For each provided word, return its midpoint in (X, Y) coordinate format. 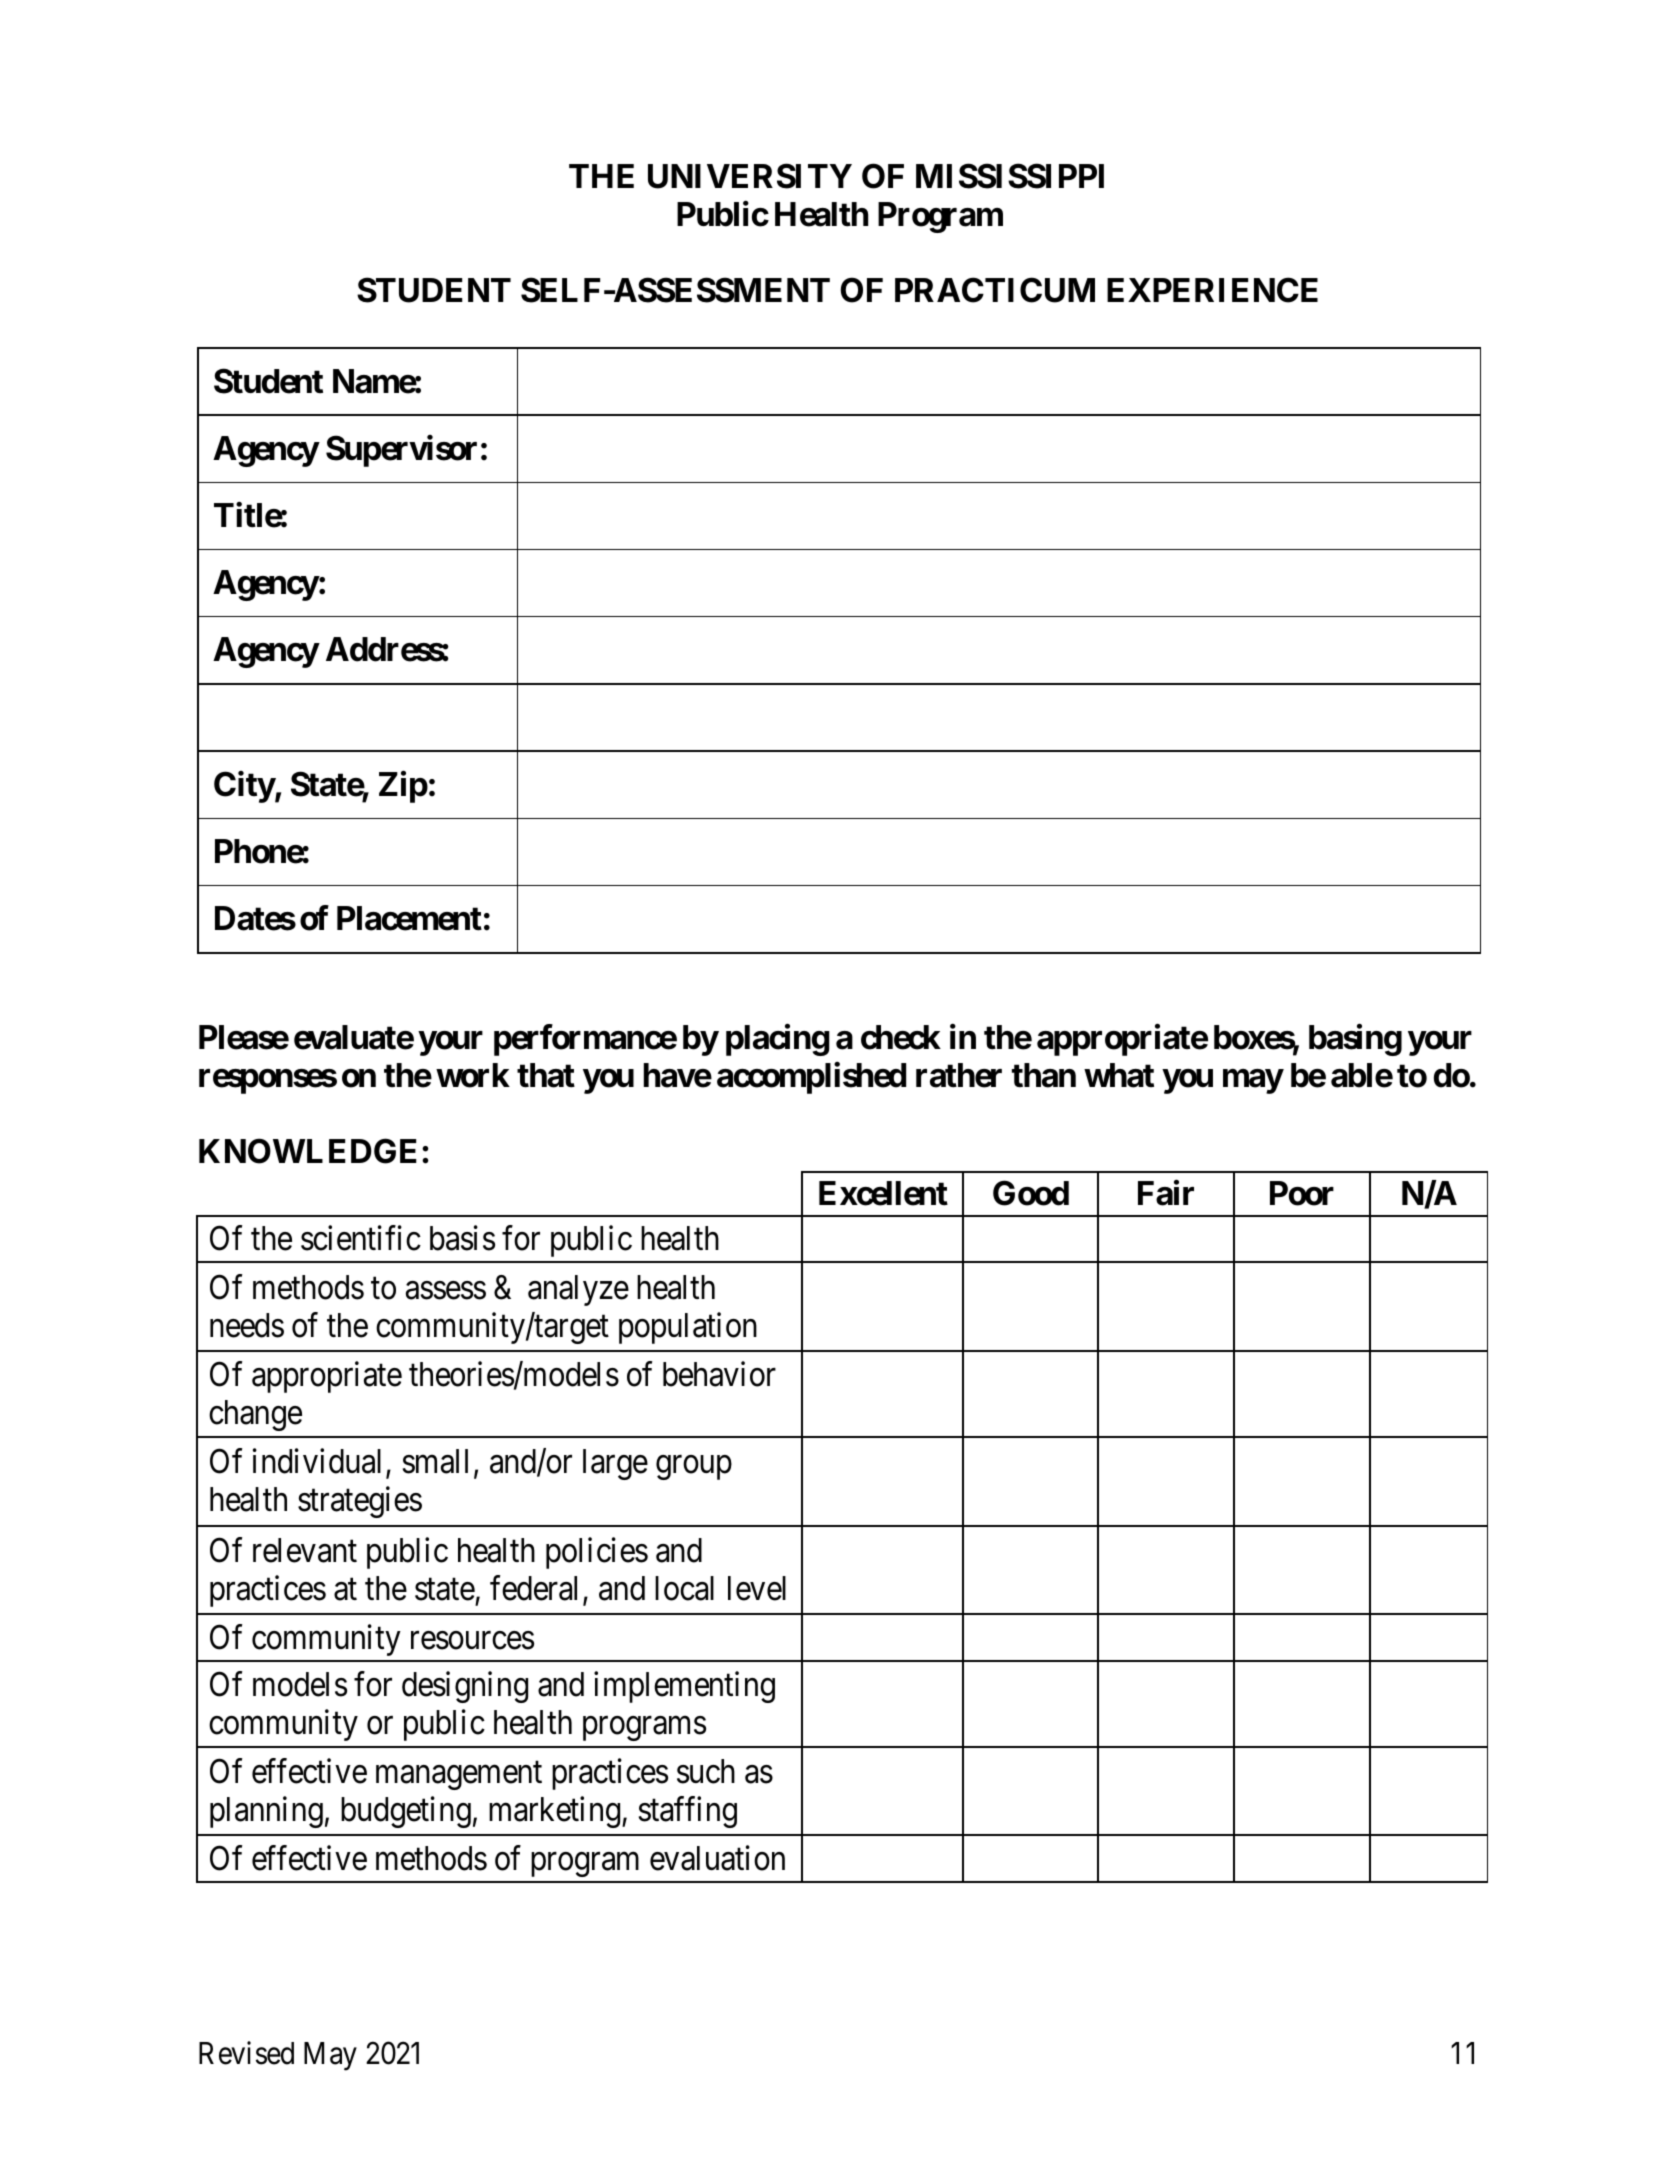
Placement (409, 918)
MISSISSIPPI (1010, 176)
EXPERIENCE (1212, 290)
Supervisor (401, 451)
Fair (1166, 1193)
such (706, 1771)
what (1119, 1075)
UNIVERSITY (750, 176)
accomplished (811, 1078)
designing (465, 1687)
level (757, 1588)
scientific (361, 1238)
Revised (246, 2053)
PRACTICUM (995, 290)
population (688, 1328)
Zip (403, 787)
